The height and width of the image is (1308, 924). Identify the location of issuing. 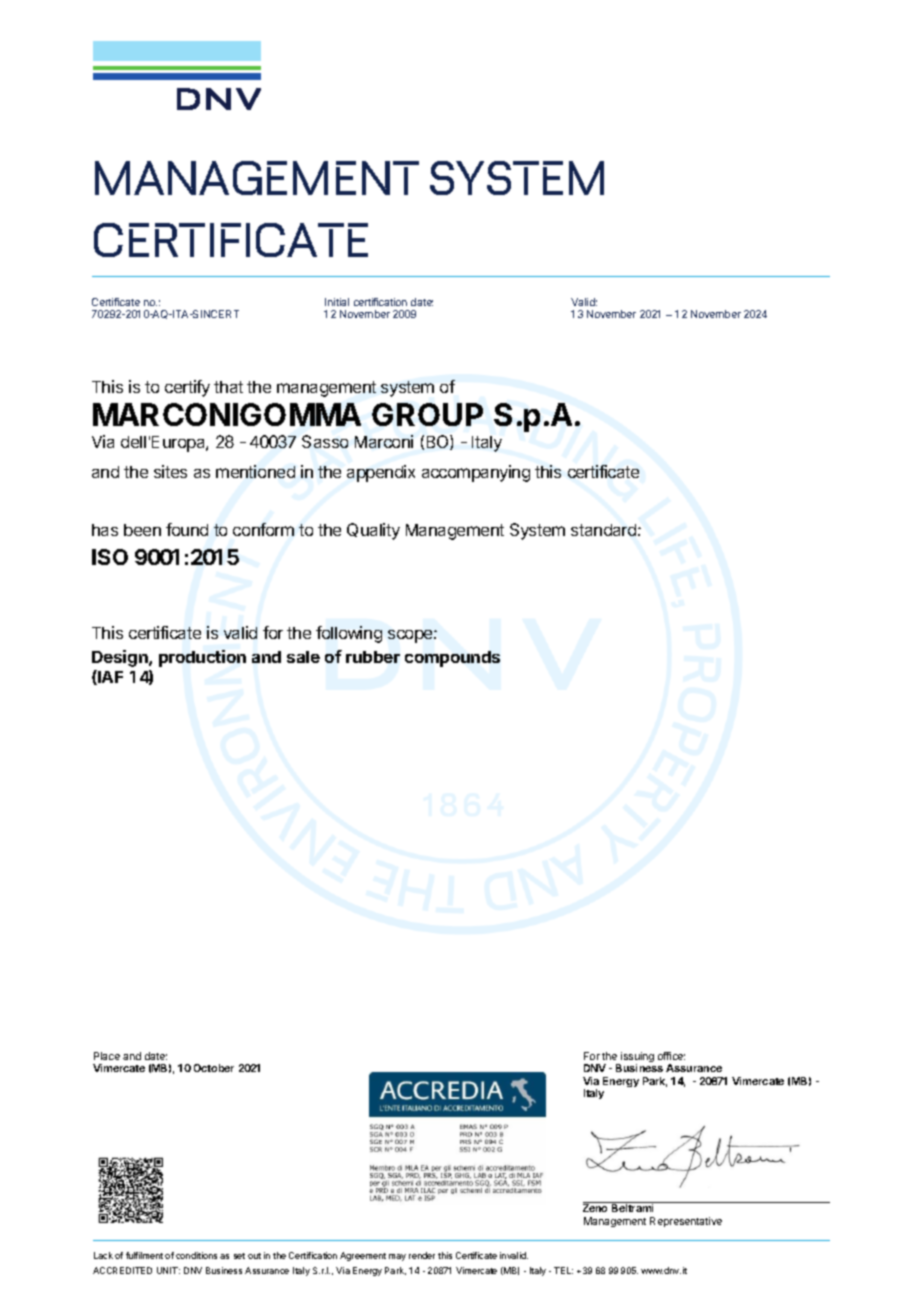
(636, 1058).
